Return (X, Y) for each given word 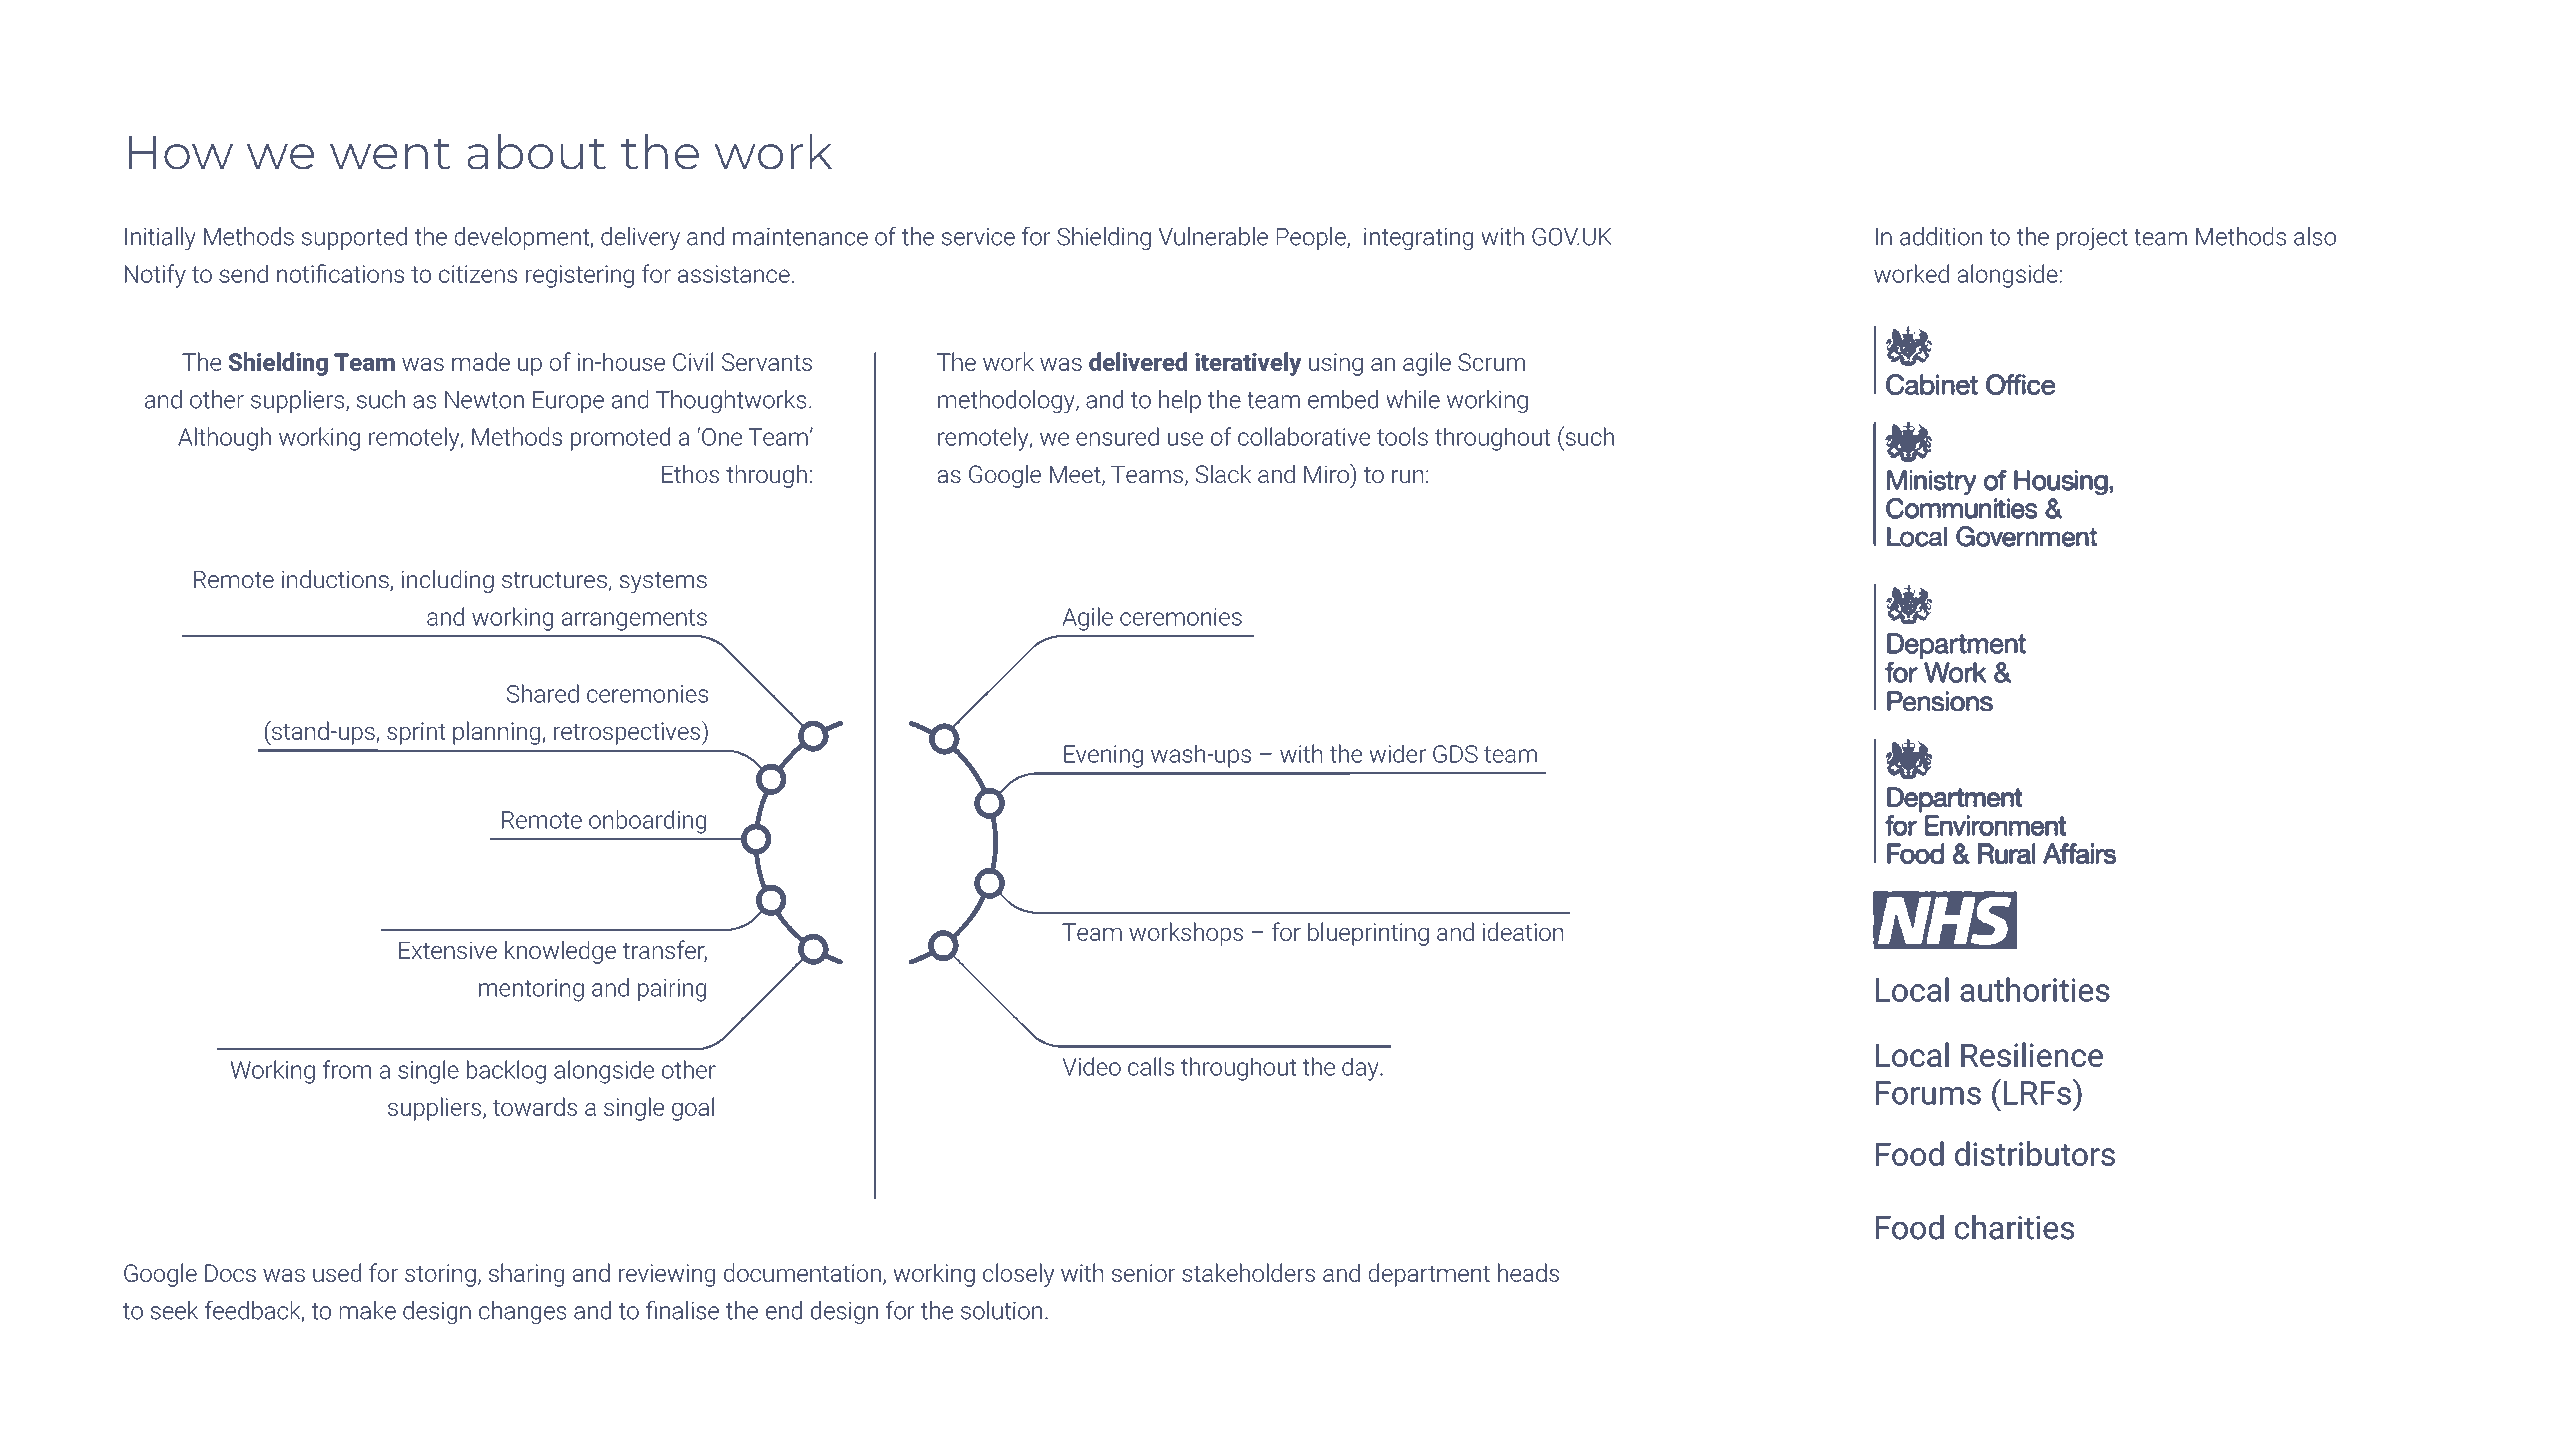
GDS (1455, 754)
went (390, 154)
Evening (1103, 756)
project (2092, 239)
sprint (416, 733)
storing (440, 1275)
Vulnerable (1213, 236)
